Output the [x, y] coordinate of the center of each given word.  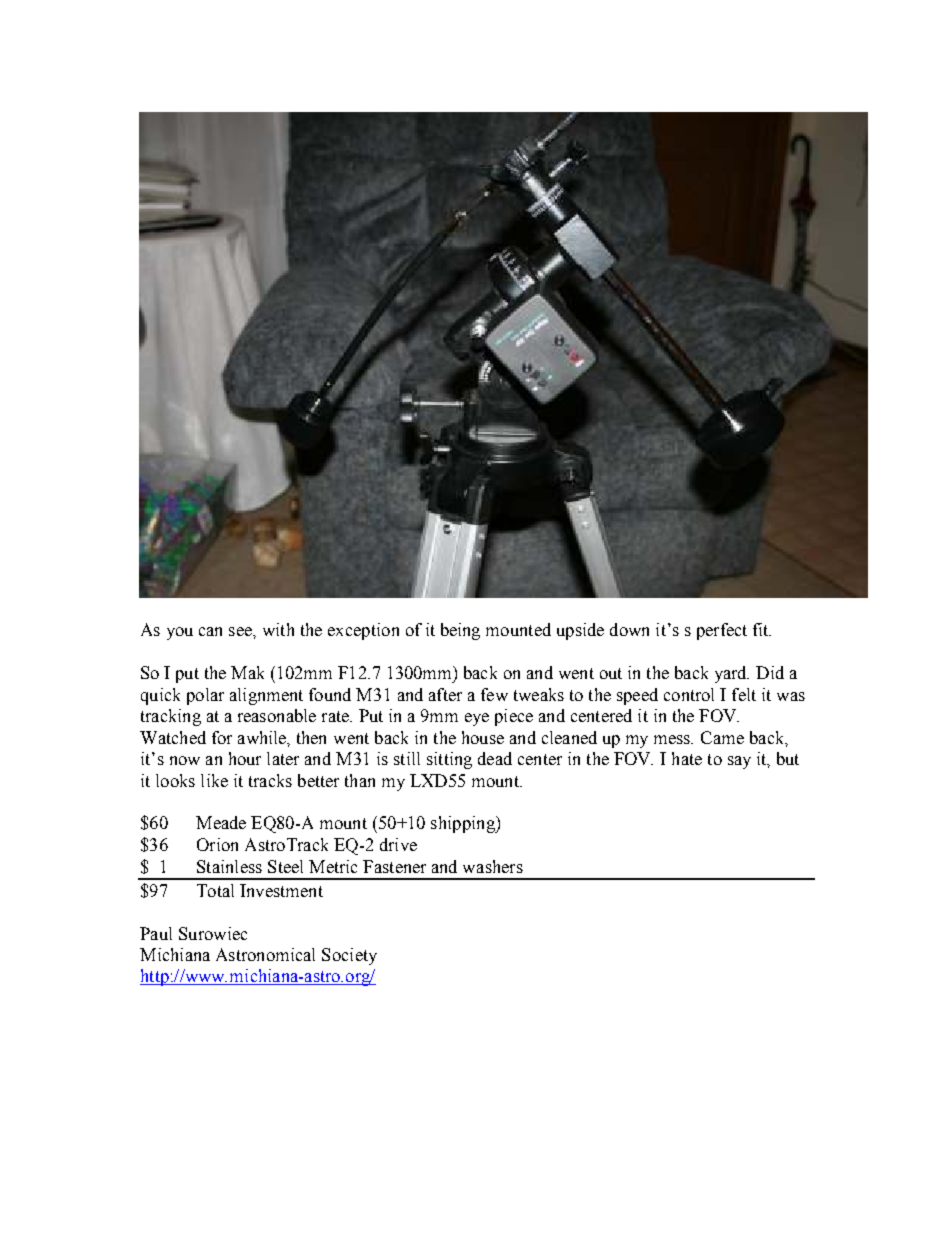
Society [349, 956]
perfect [722, 631]
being [460, 631]
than [360, 780]
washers [493, 866]
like [214, 780]
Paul [156, 933]
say [739, 762]
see [241, 631]
